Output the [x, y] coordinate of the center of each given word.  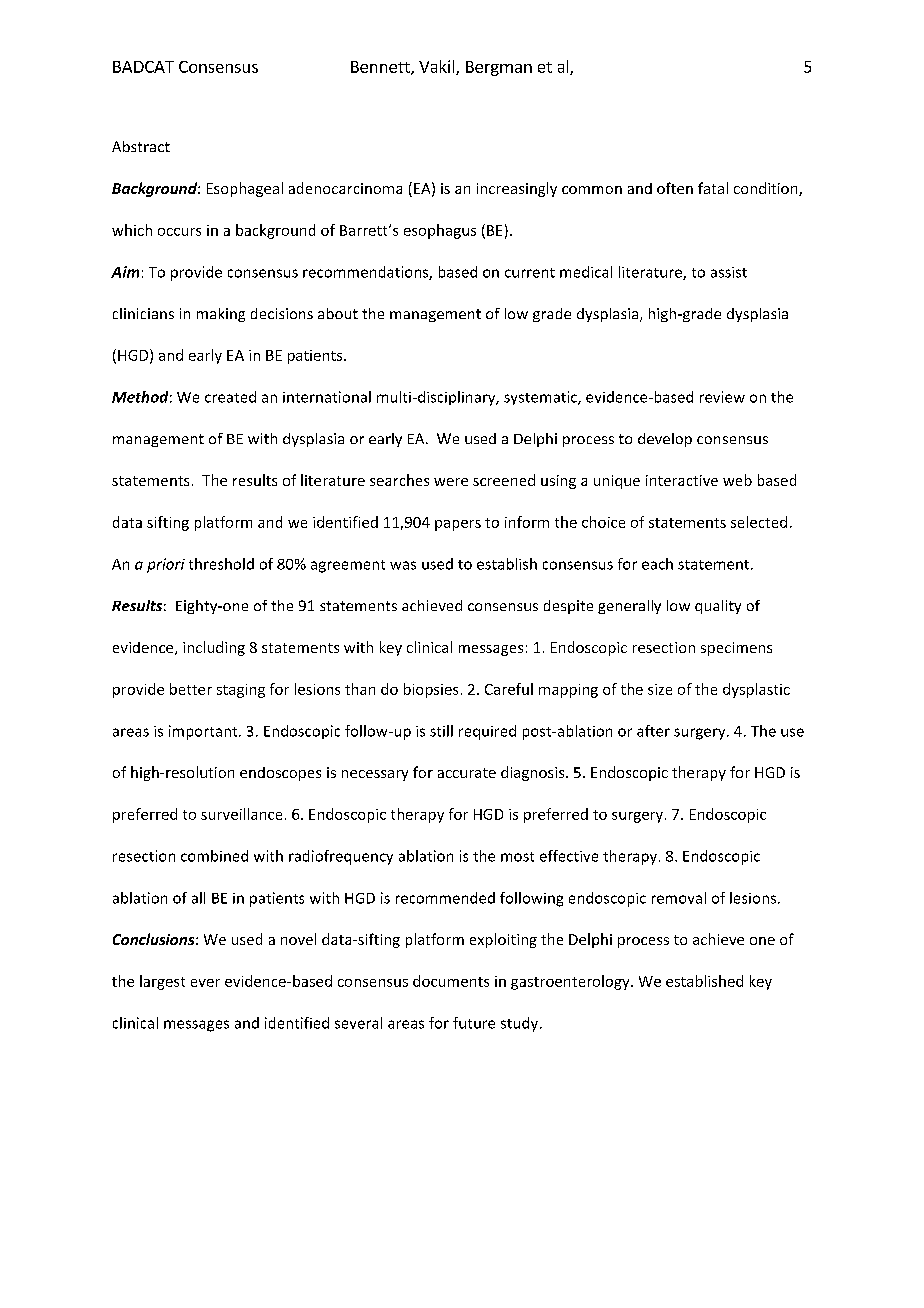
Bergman [499, 68]
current [530, 273]
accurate [467, 773]
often [675, 188]
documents [451, 981]
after [653, 731]
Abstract [141, 146]
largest [162, 982]
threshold [221, 564]
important [204, 732]
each [657, 564]
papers [458, 525]
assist [729, 272]
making [221, 315]
